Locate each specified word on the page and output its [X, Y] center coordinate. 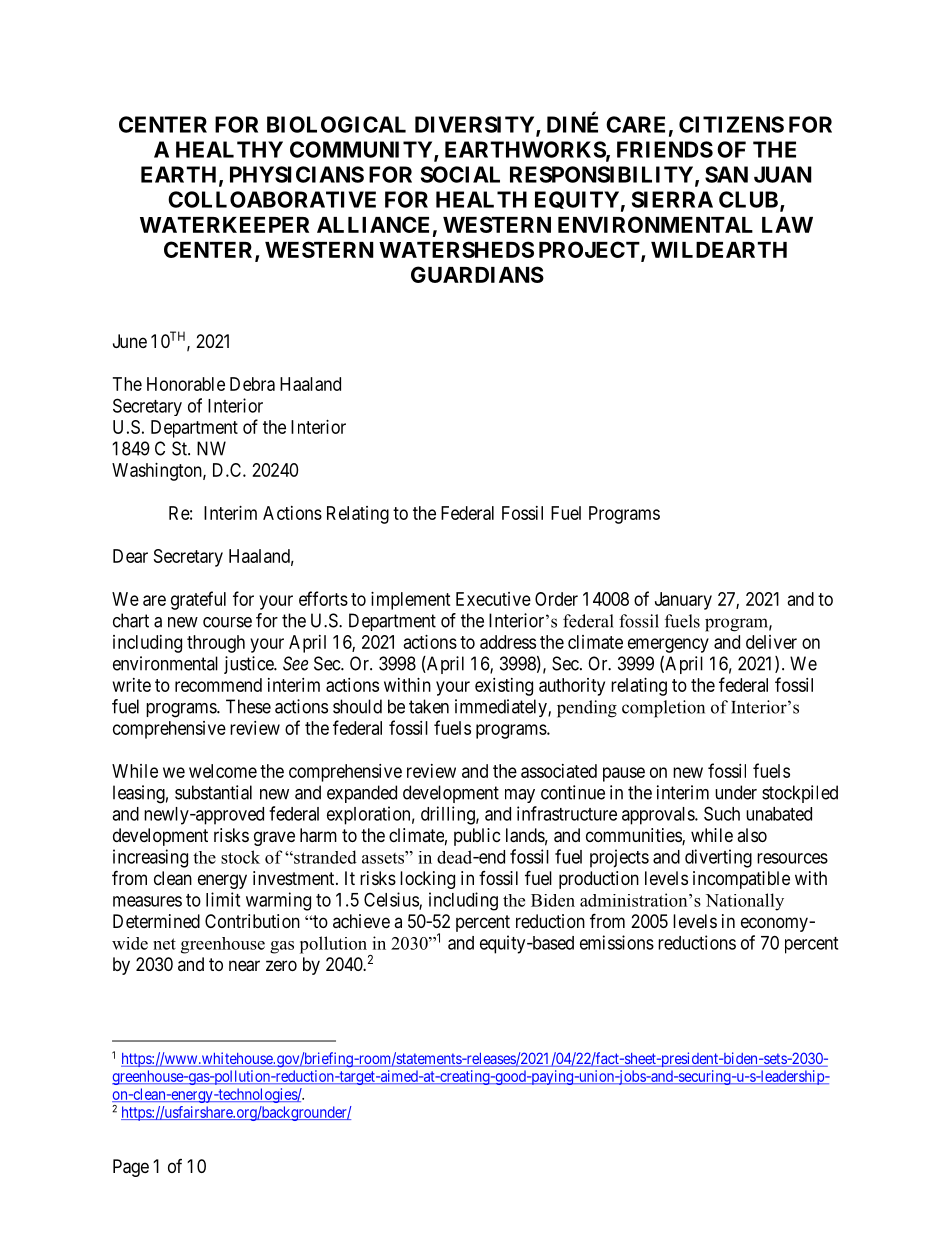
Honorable [186, 384]
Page [131, 1168]
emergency [668, 645]
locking [427, 880]
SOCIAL [460, 174]
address [508, 642]
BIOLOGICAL [336, 124]
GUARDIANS [477, 274]
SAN [726, 174]
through [216, 644]
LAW [787, 225]
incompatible [741, 880]
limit [223, 899]
